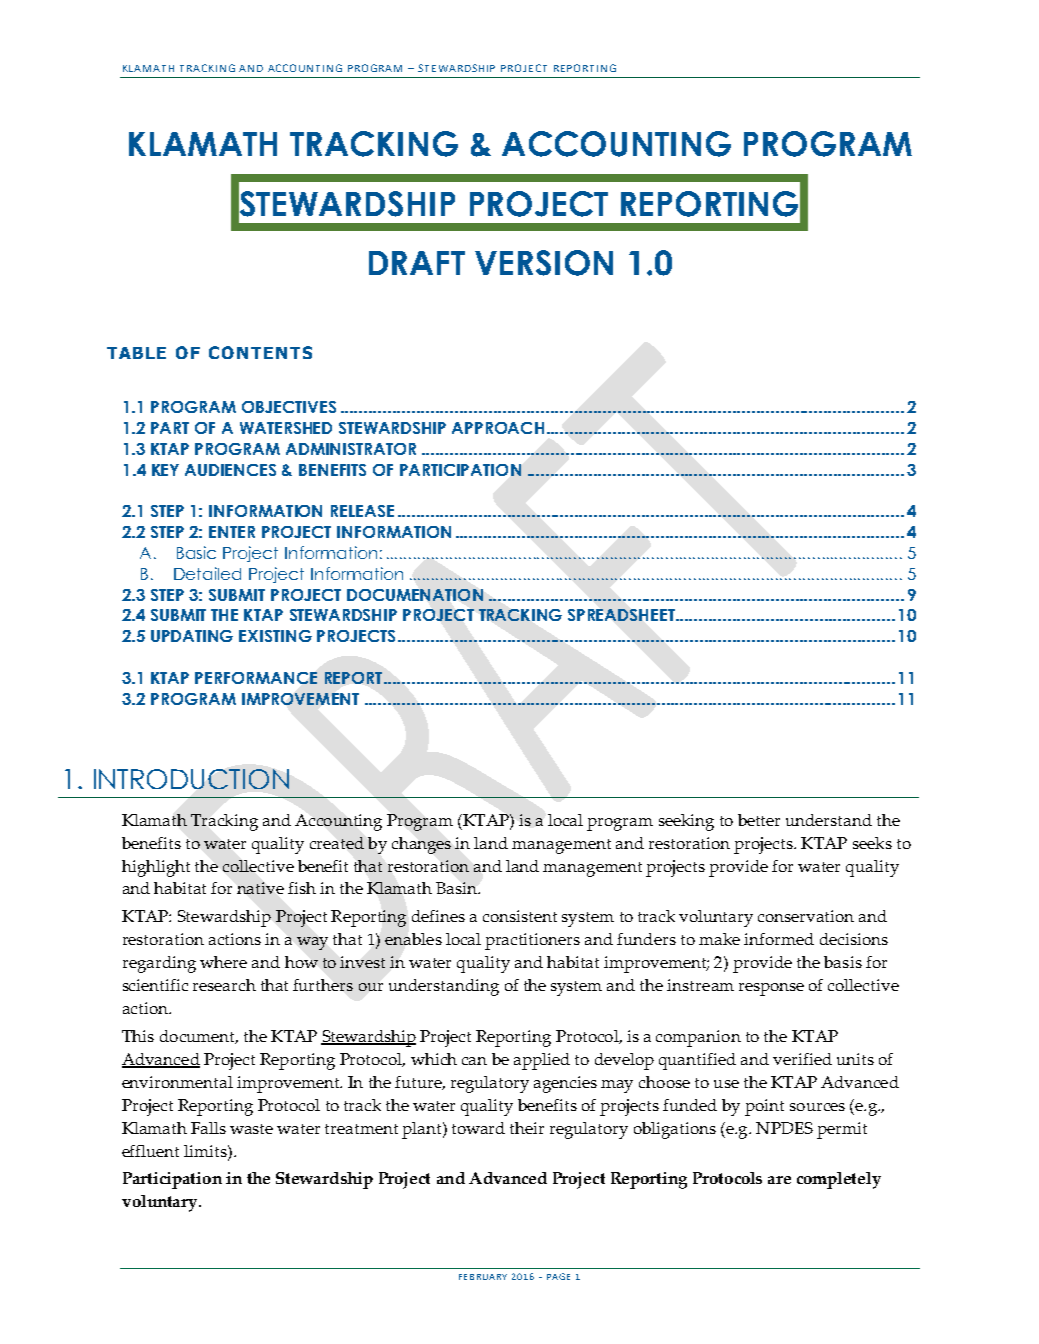 The image size is (1039, 1344). I want to click on informed, so click(779, 939).
